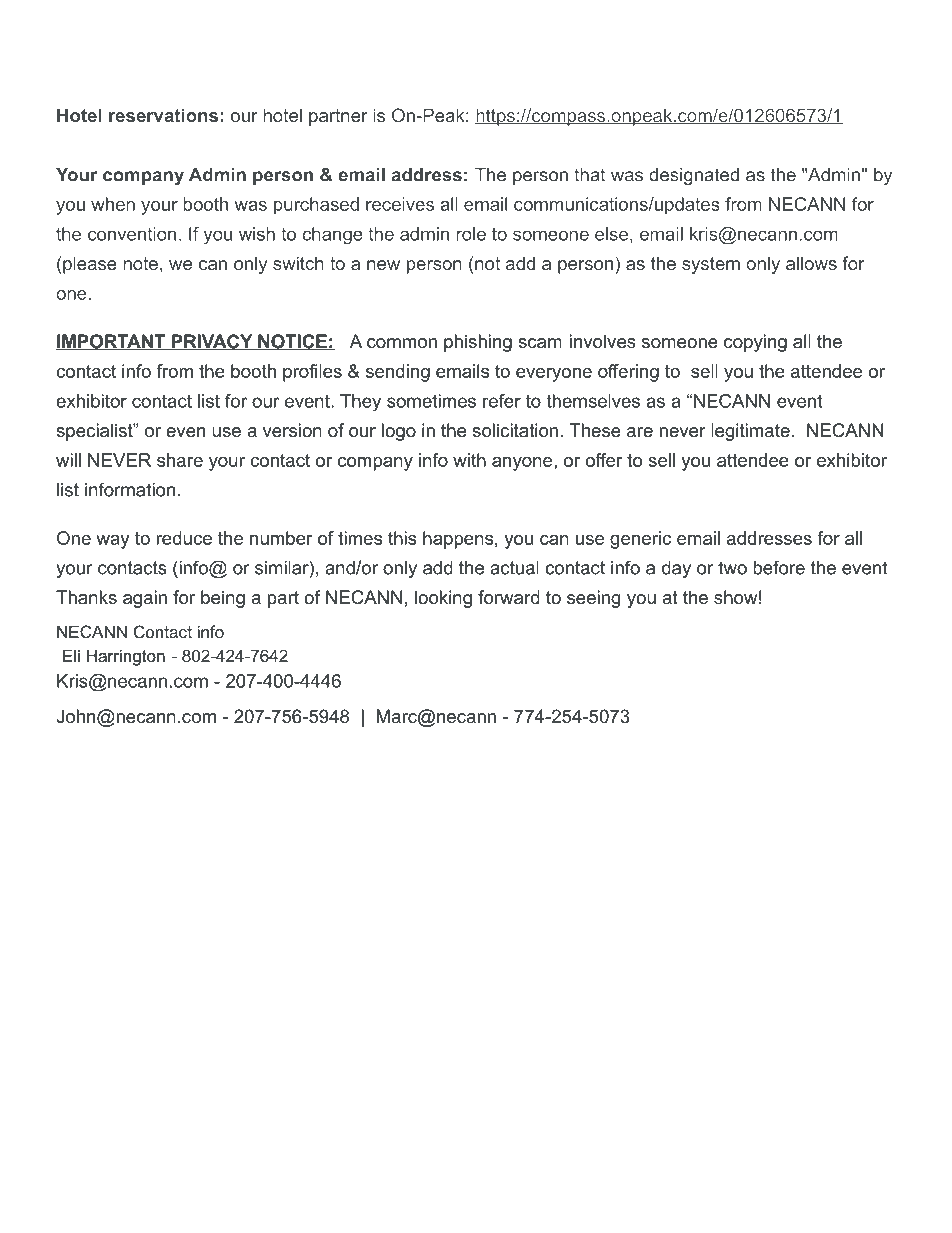 The width and height of the document is (952, 1233). Describe the element at coordinates (180, 460) in the document. I see `share` at that location.
